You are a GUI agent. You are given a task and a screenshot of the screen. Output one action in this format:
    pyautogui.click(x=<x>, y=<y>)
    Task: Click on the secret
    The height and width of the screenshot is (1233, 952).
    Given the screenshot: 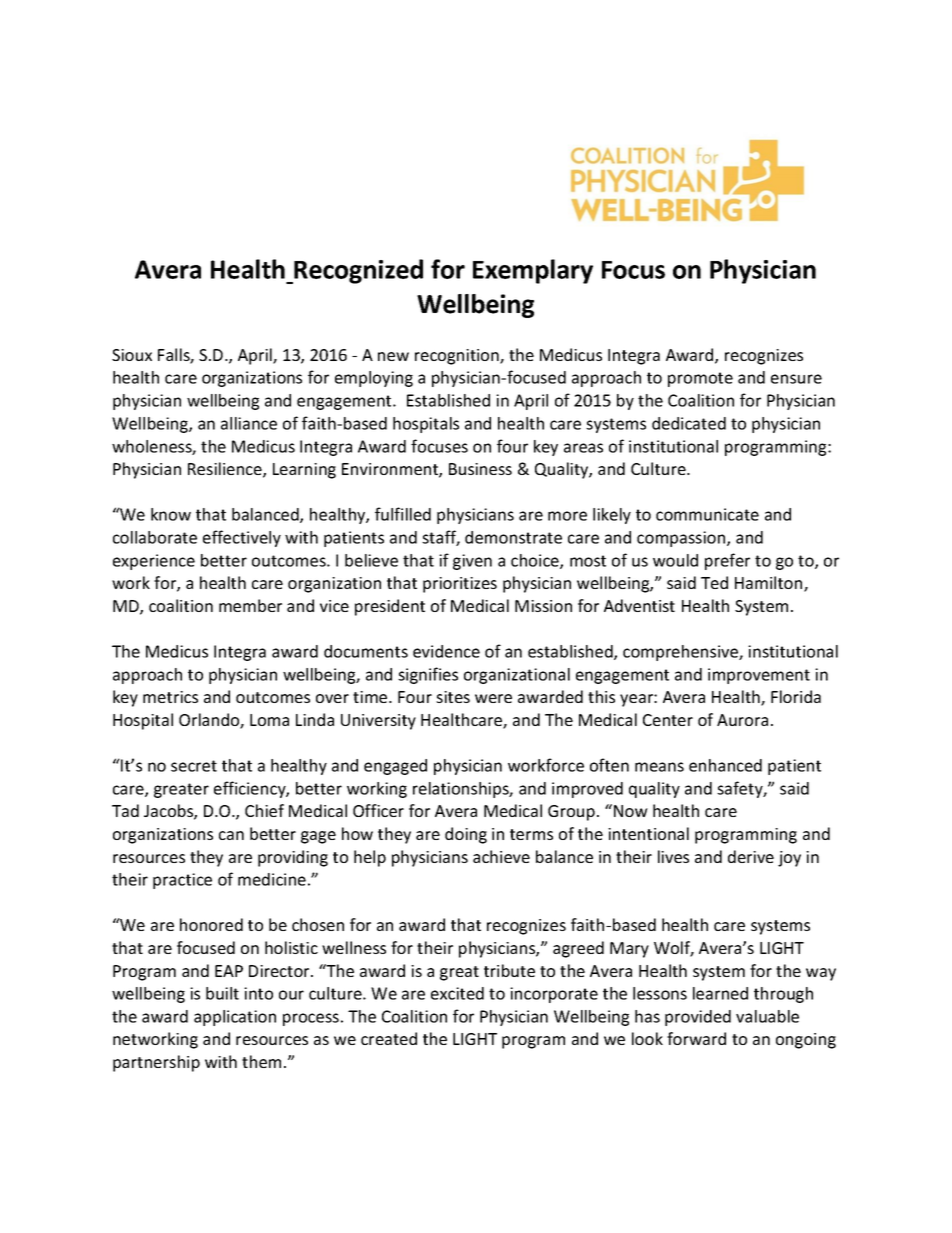 What is the action you would take?
    pyautogui.click(x=194, y=766)
